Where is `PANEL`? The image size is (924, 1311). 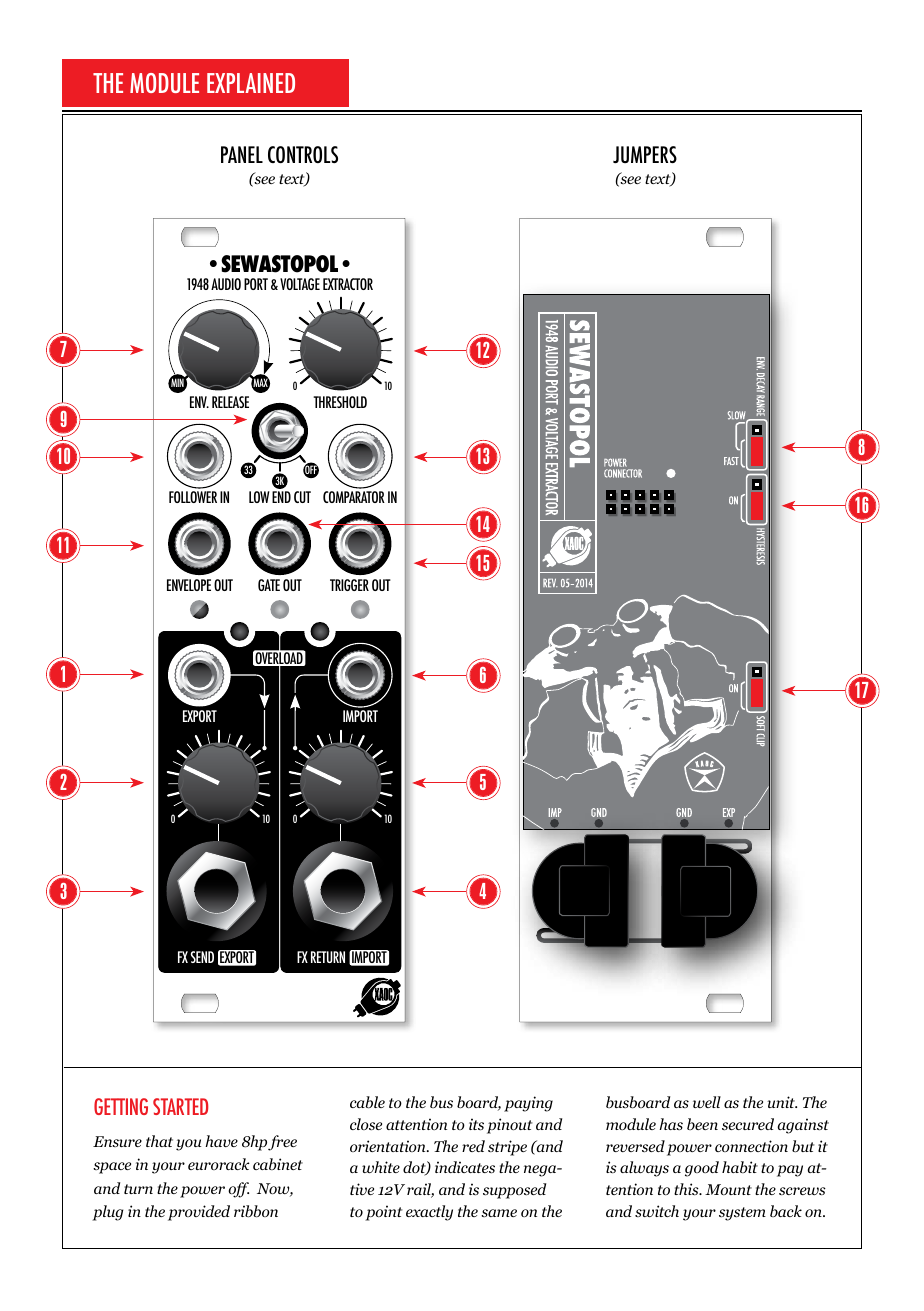 PANEL is located at coordinates (242, 154).
